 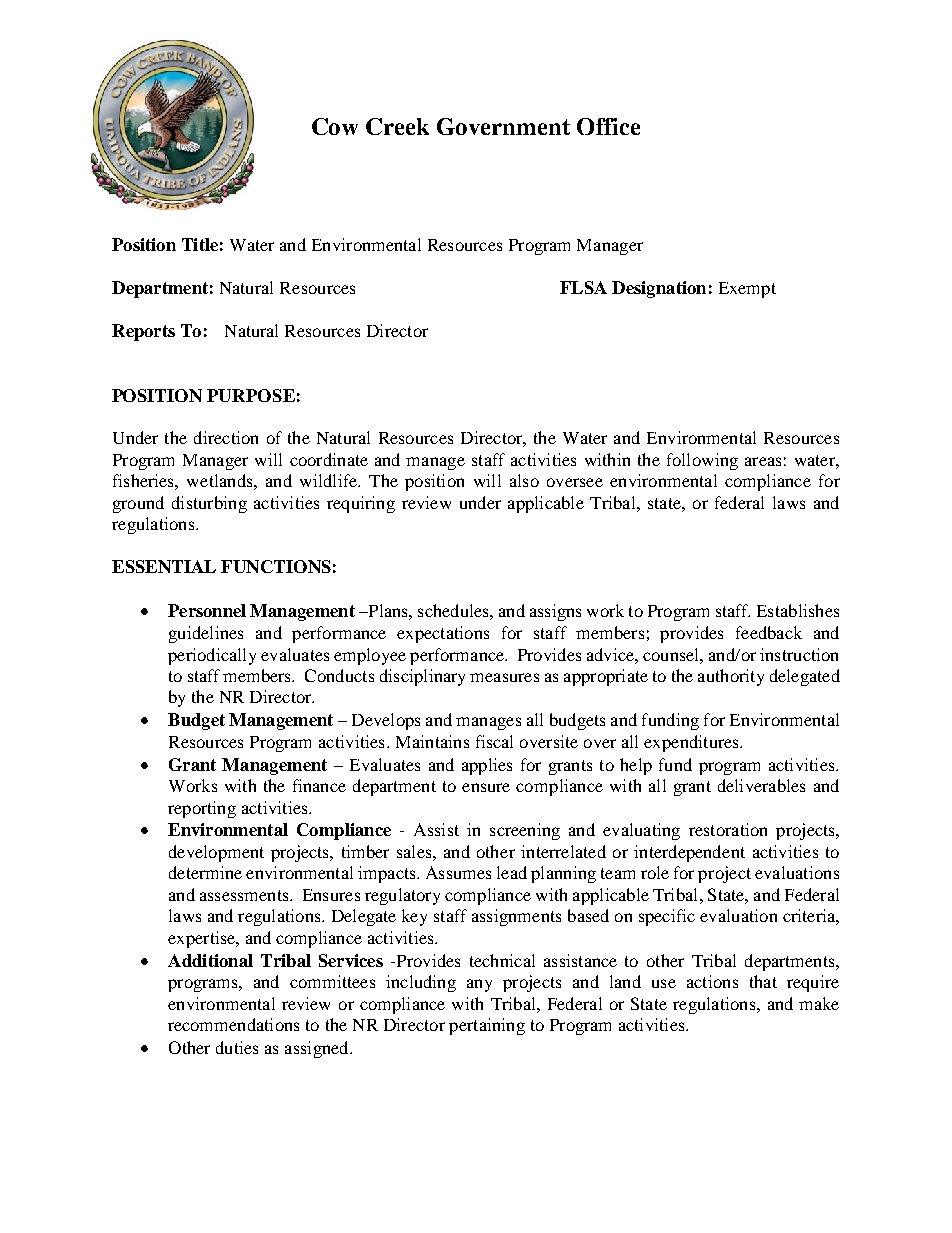 What do you see at coordinates (747, 290) in the screenshot?
I see `Exempt` at bounding box center [747, 290].
